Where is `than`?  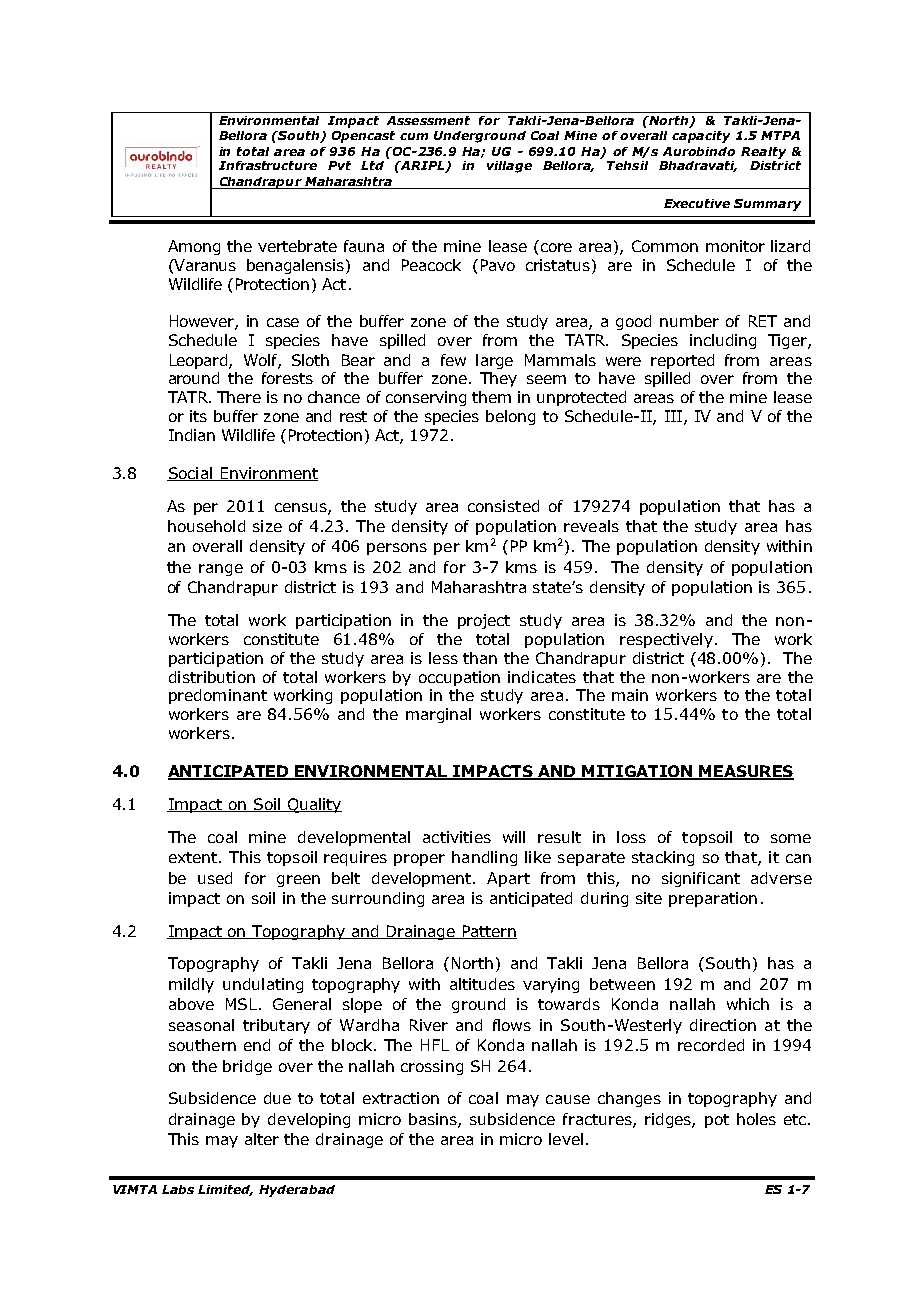 than is located at coordinates (480, 658).
